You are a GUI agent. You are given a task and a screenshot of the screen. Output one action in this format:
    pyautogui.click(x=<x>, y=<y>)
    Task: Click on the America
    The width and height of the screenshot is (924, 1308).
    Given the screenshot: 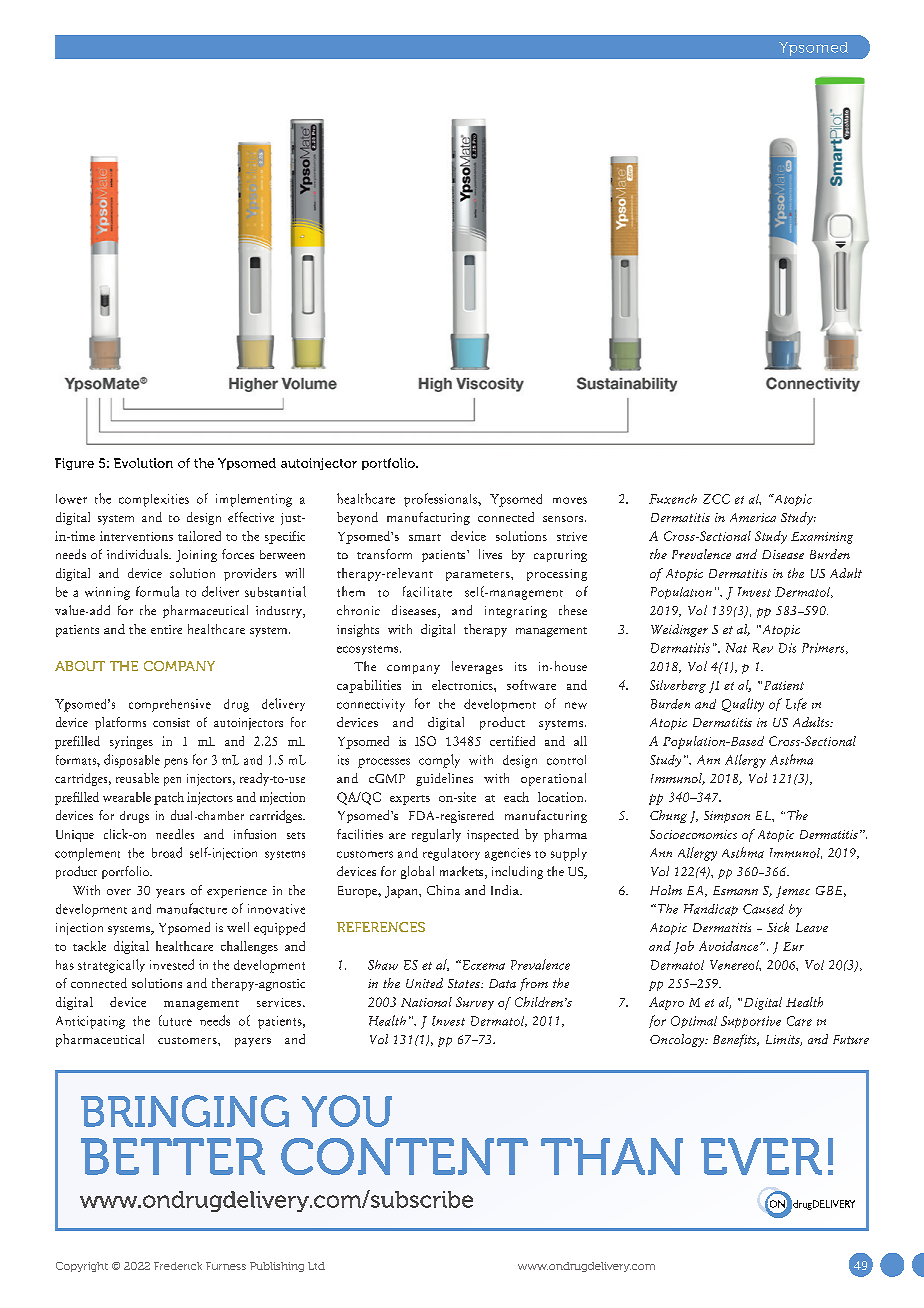 What is the action you would take?
    pyautogui.click(x=753, y=517)
